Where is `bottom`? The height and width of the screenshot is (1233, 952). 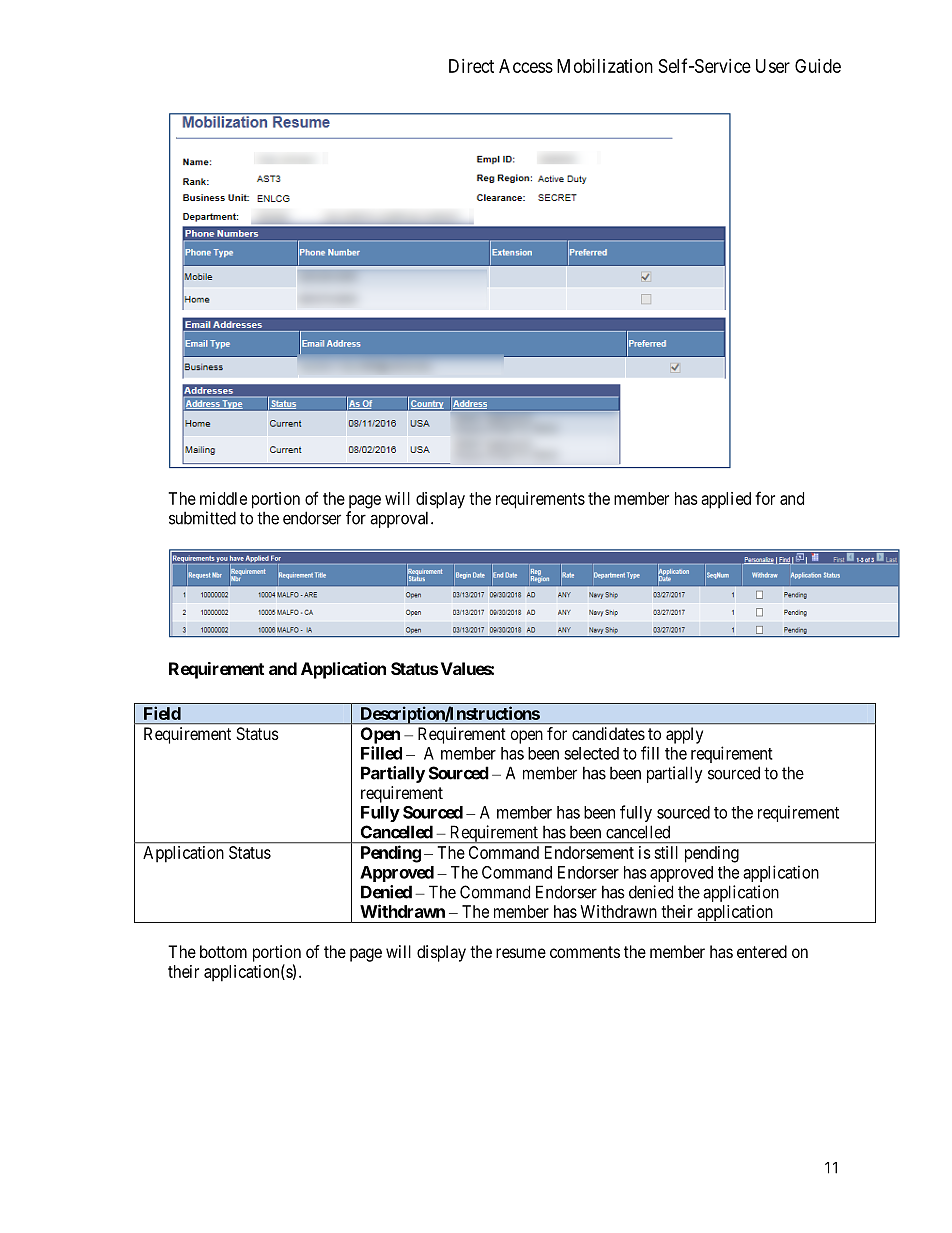
bottom is located at coordinates (223, 951).
